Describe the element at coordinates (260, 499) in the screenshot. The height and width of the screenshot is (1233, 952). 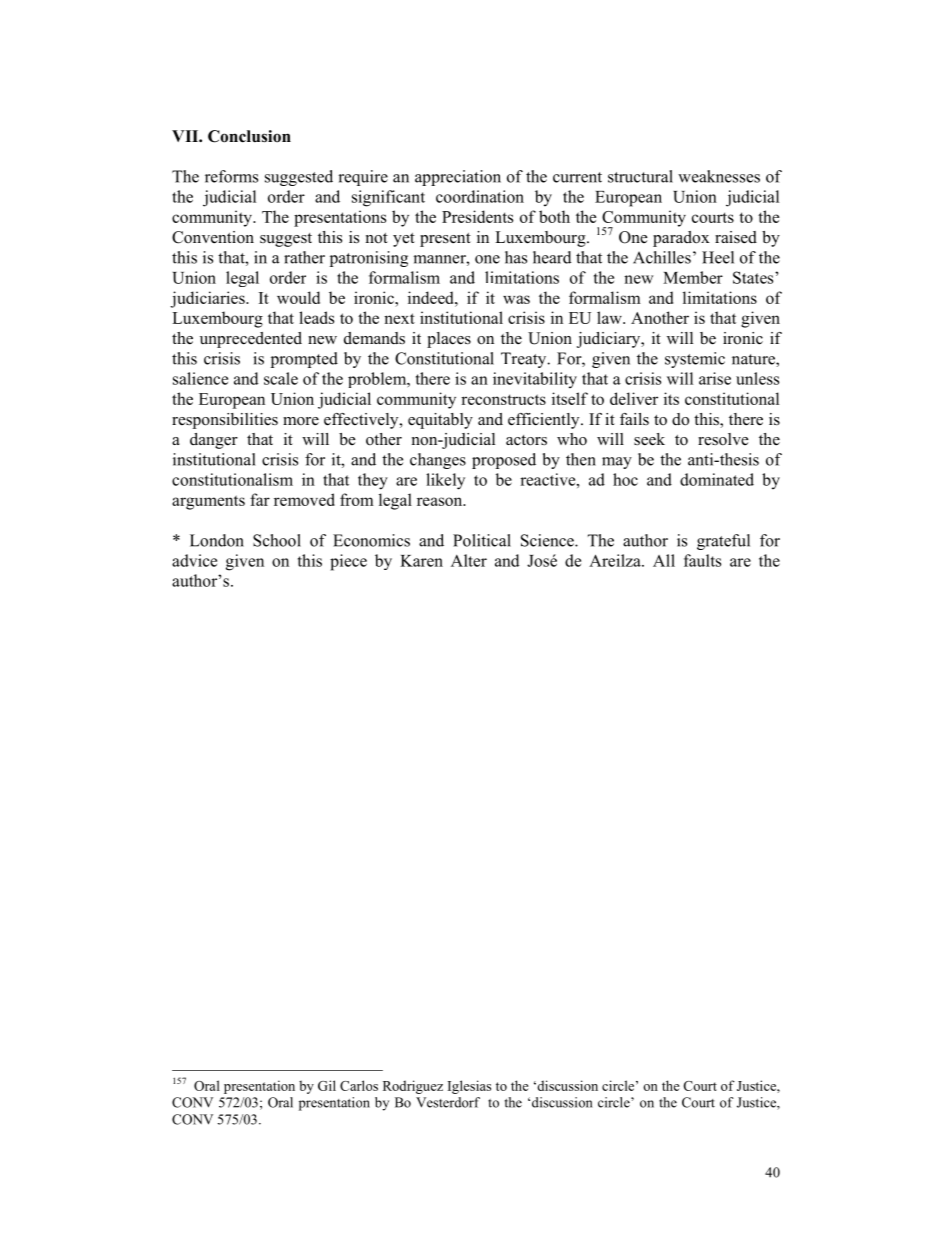
I see `far` at that location.
